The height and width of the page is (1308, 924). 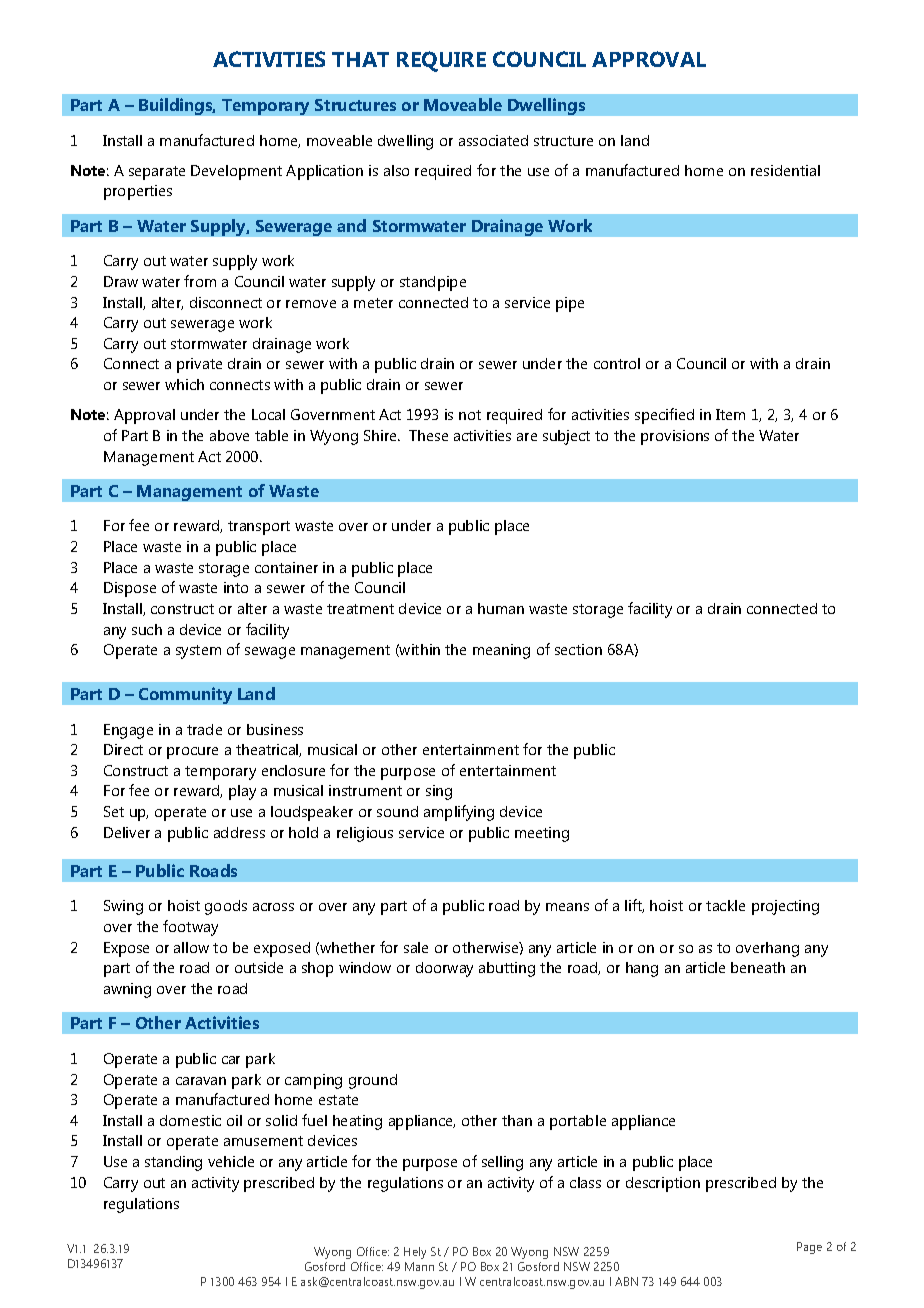 I want to click on caravan, so click(x=201, y=1081).
